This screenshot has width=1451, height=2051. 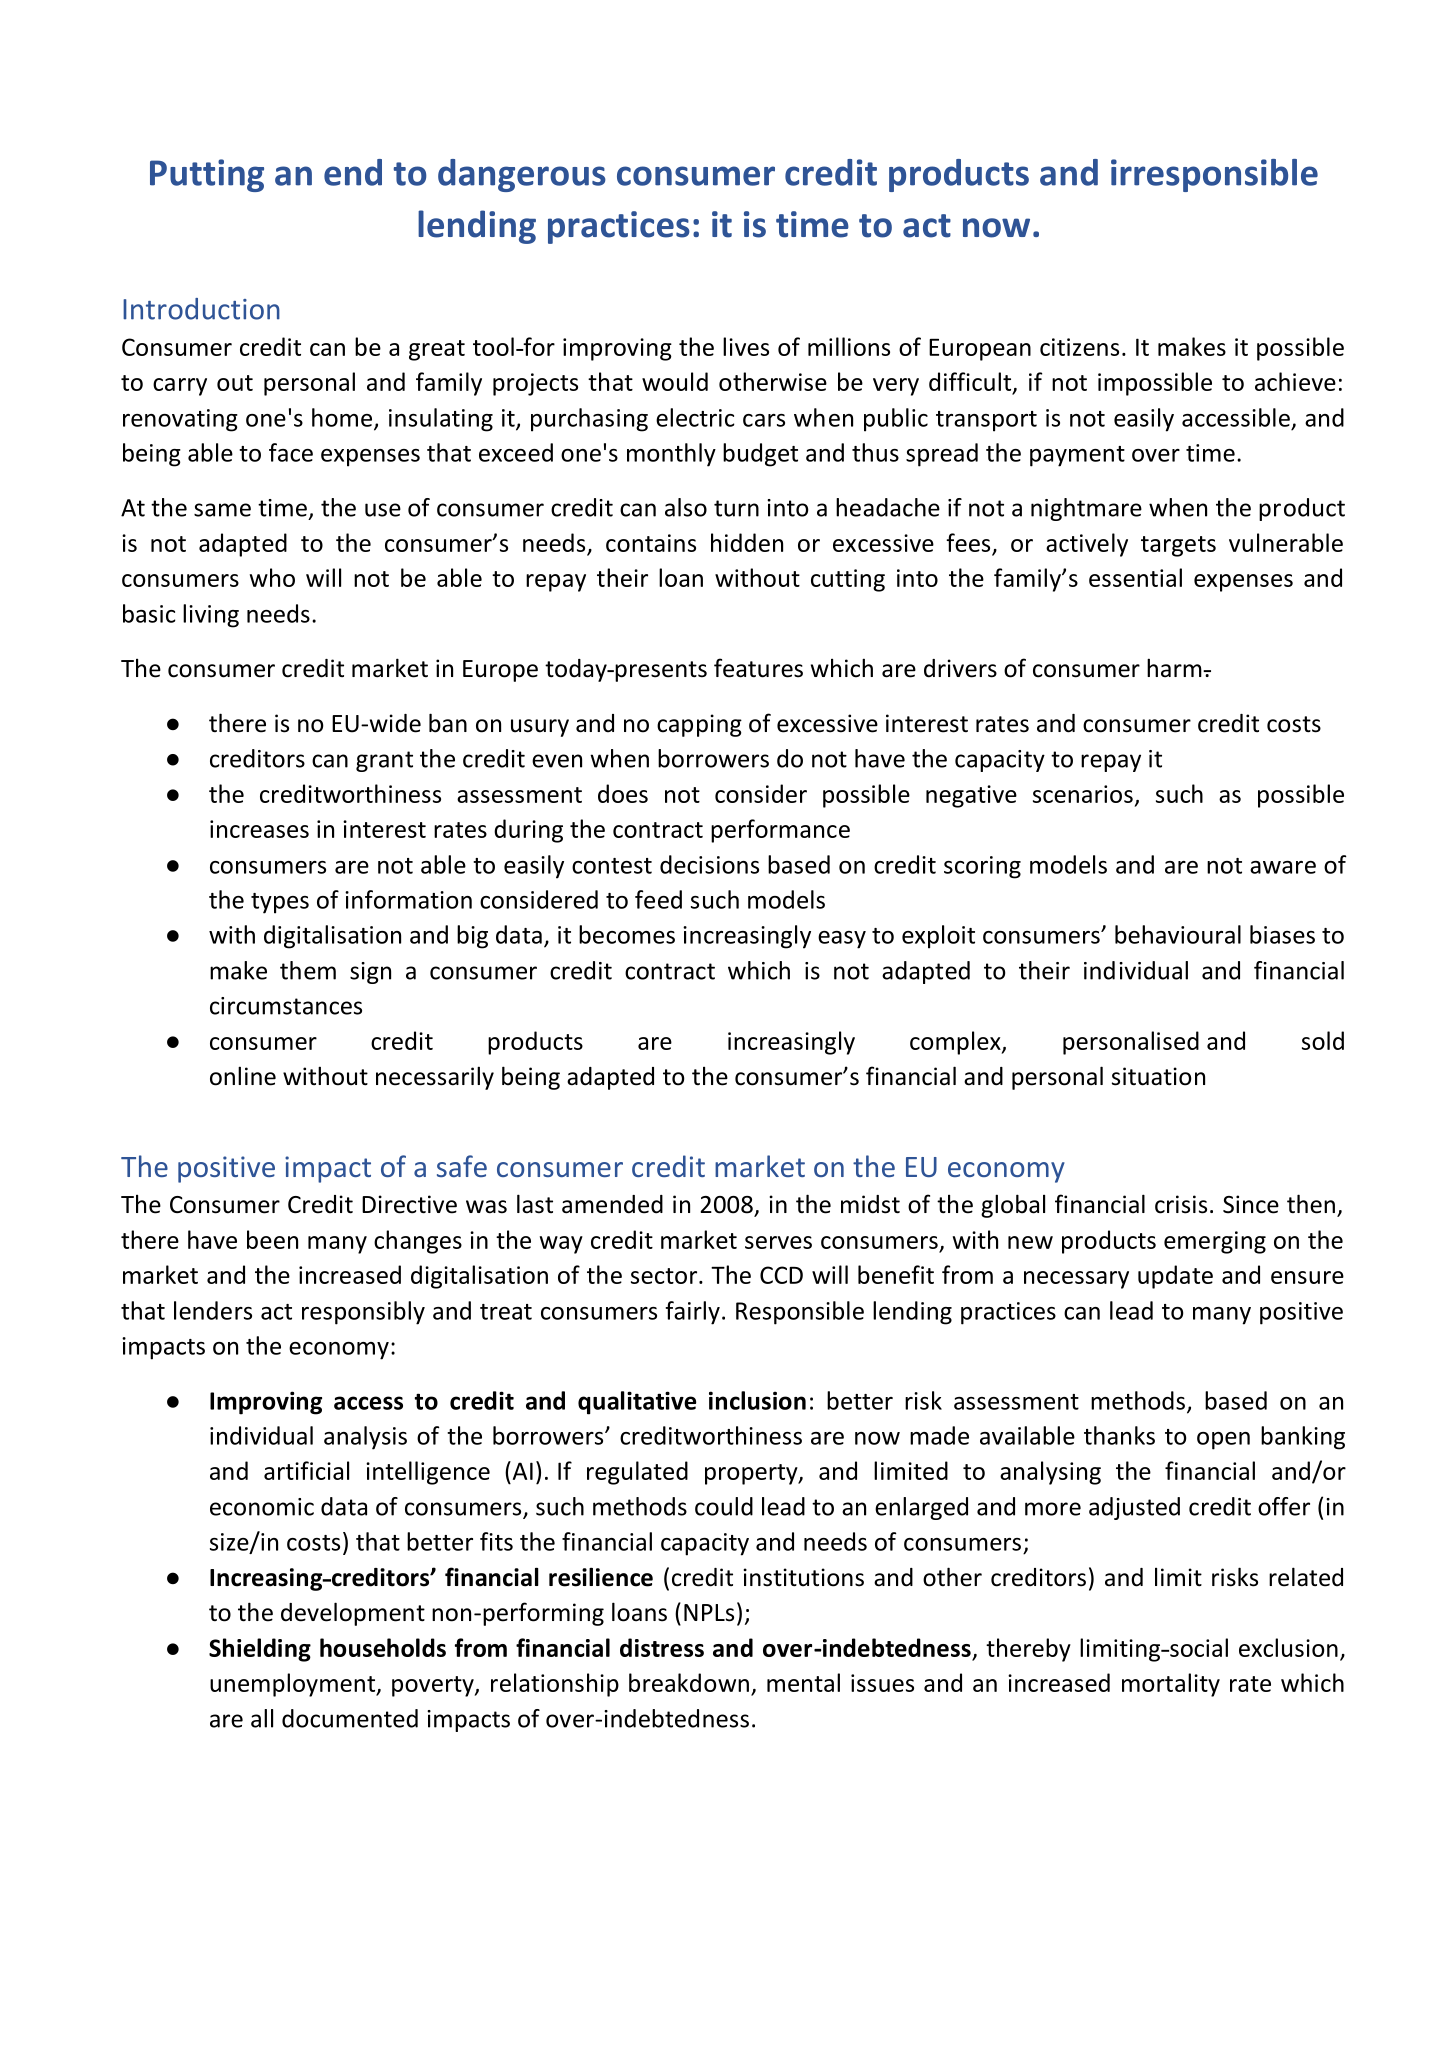 What do you see at coordinates (692, 1313) in the screenshot?
I see `fairly` at bounding box center [692, 1313].
